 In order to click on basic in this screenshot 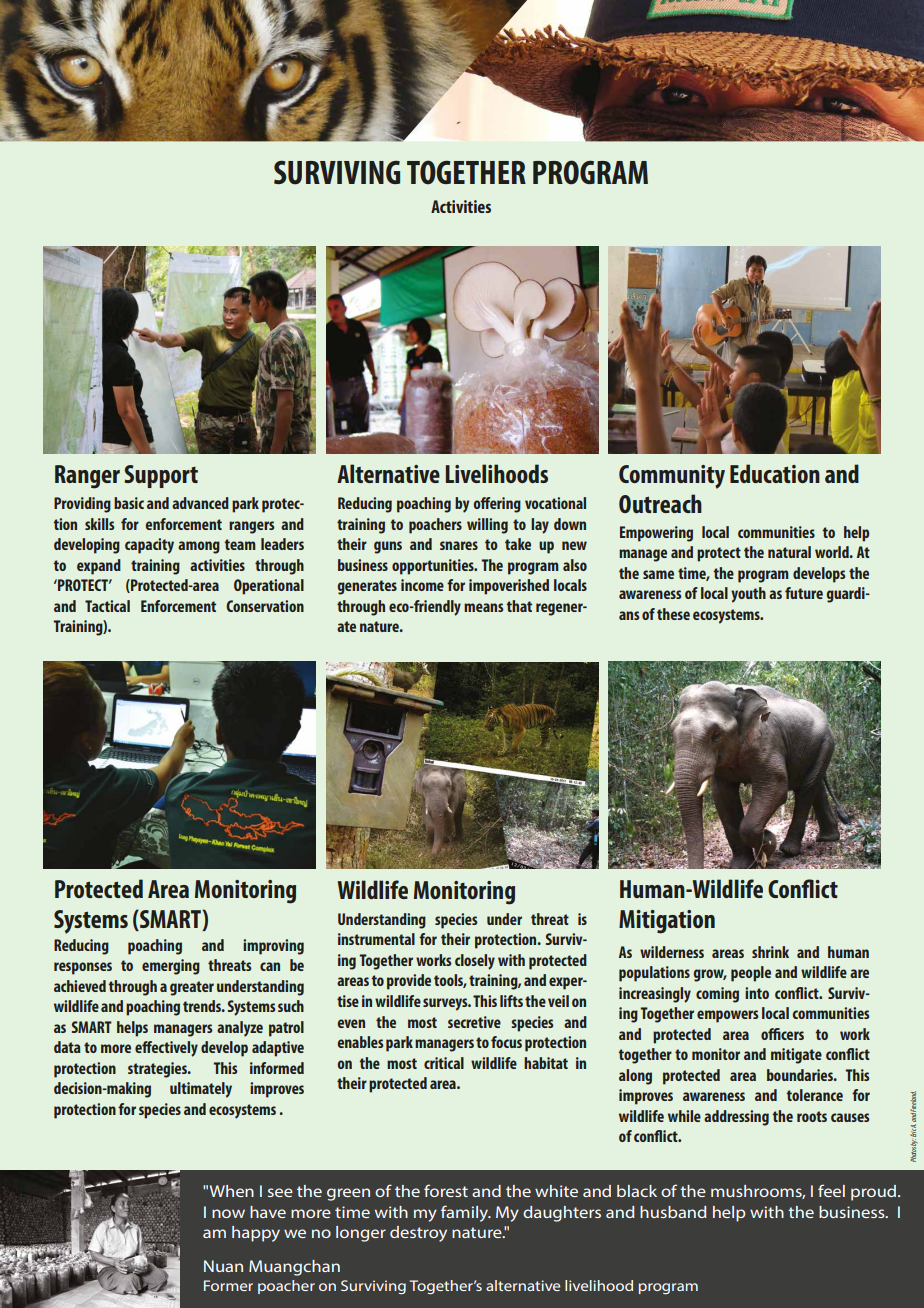, I will do `click(129, 503)`.
